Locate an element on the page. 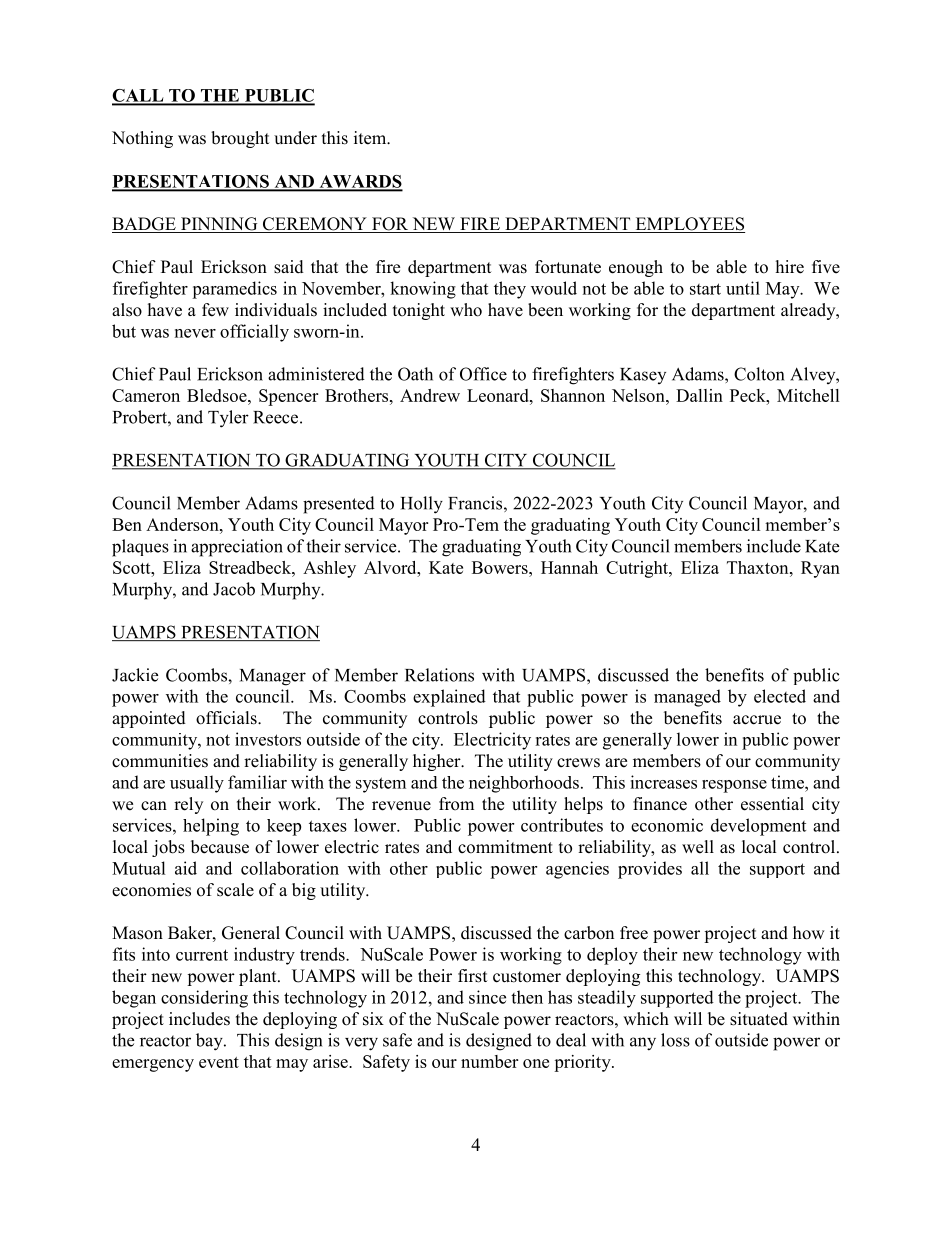 This image has height=1233, width=952. Mitchell is located at coordinates (808, 395).
